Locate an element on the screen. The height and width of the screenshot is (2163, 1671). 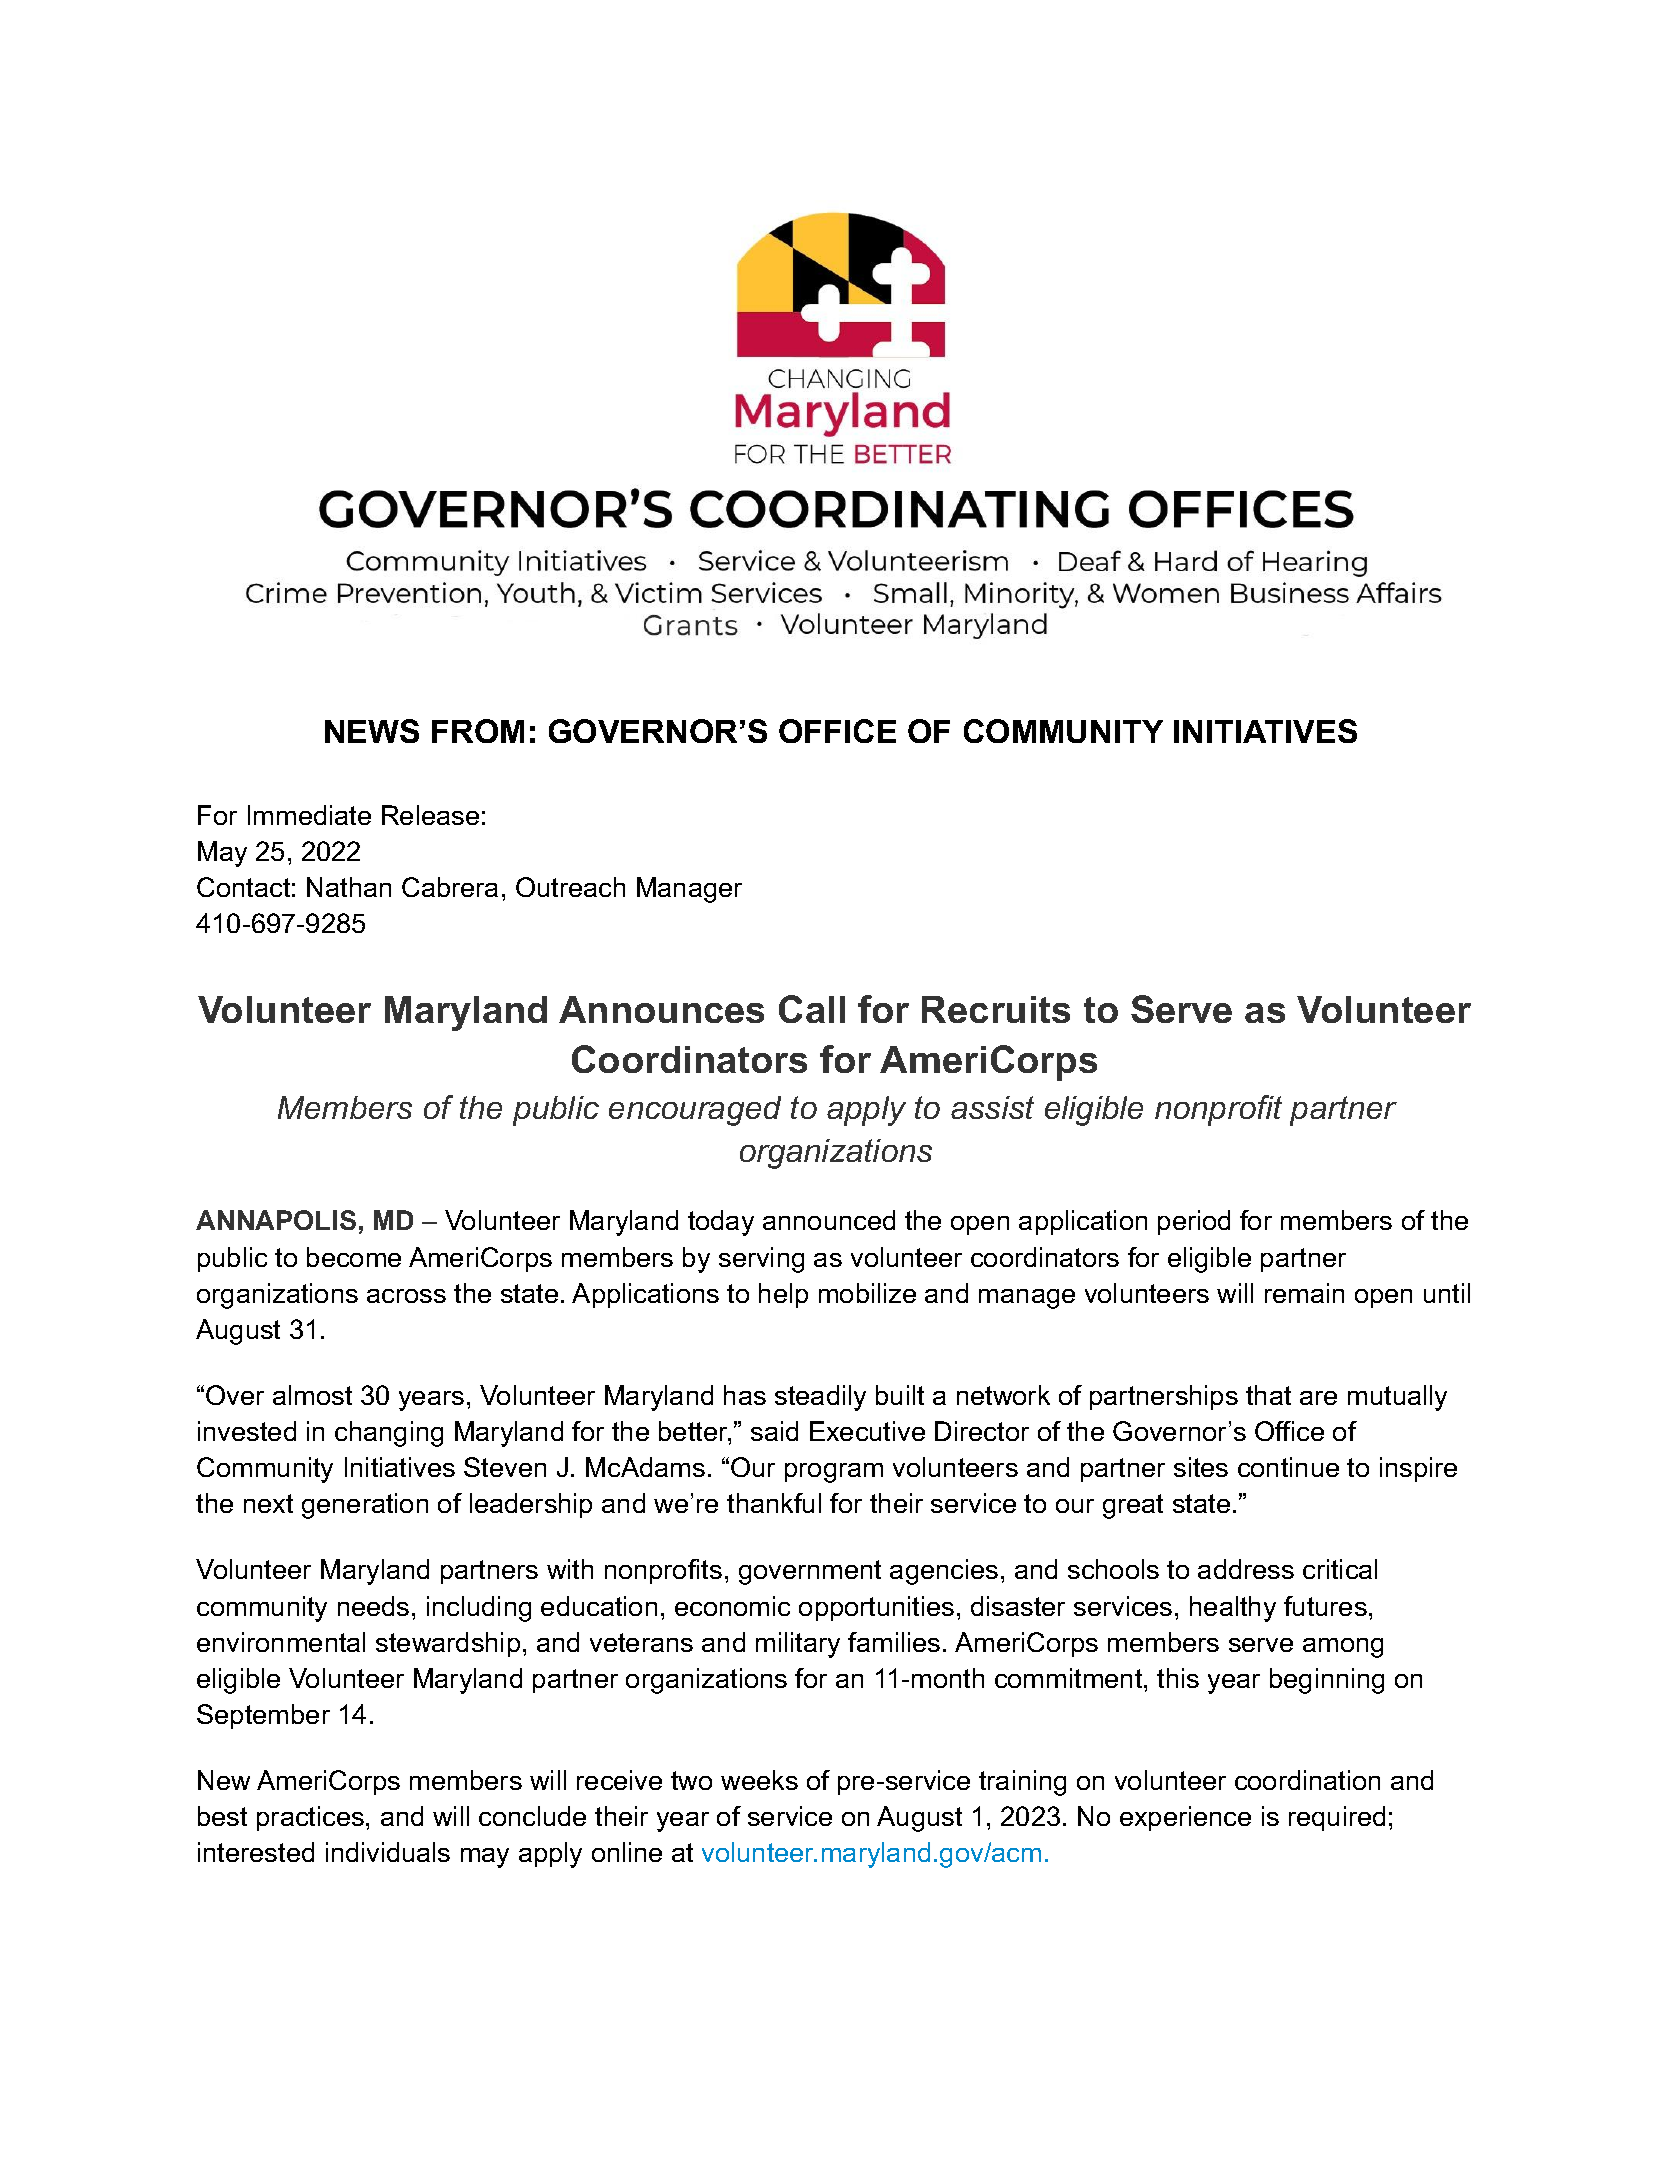
ANNAPOLIS is located at coordinates (276, 1220).
